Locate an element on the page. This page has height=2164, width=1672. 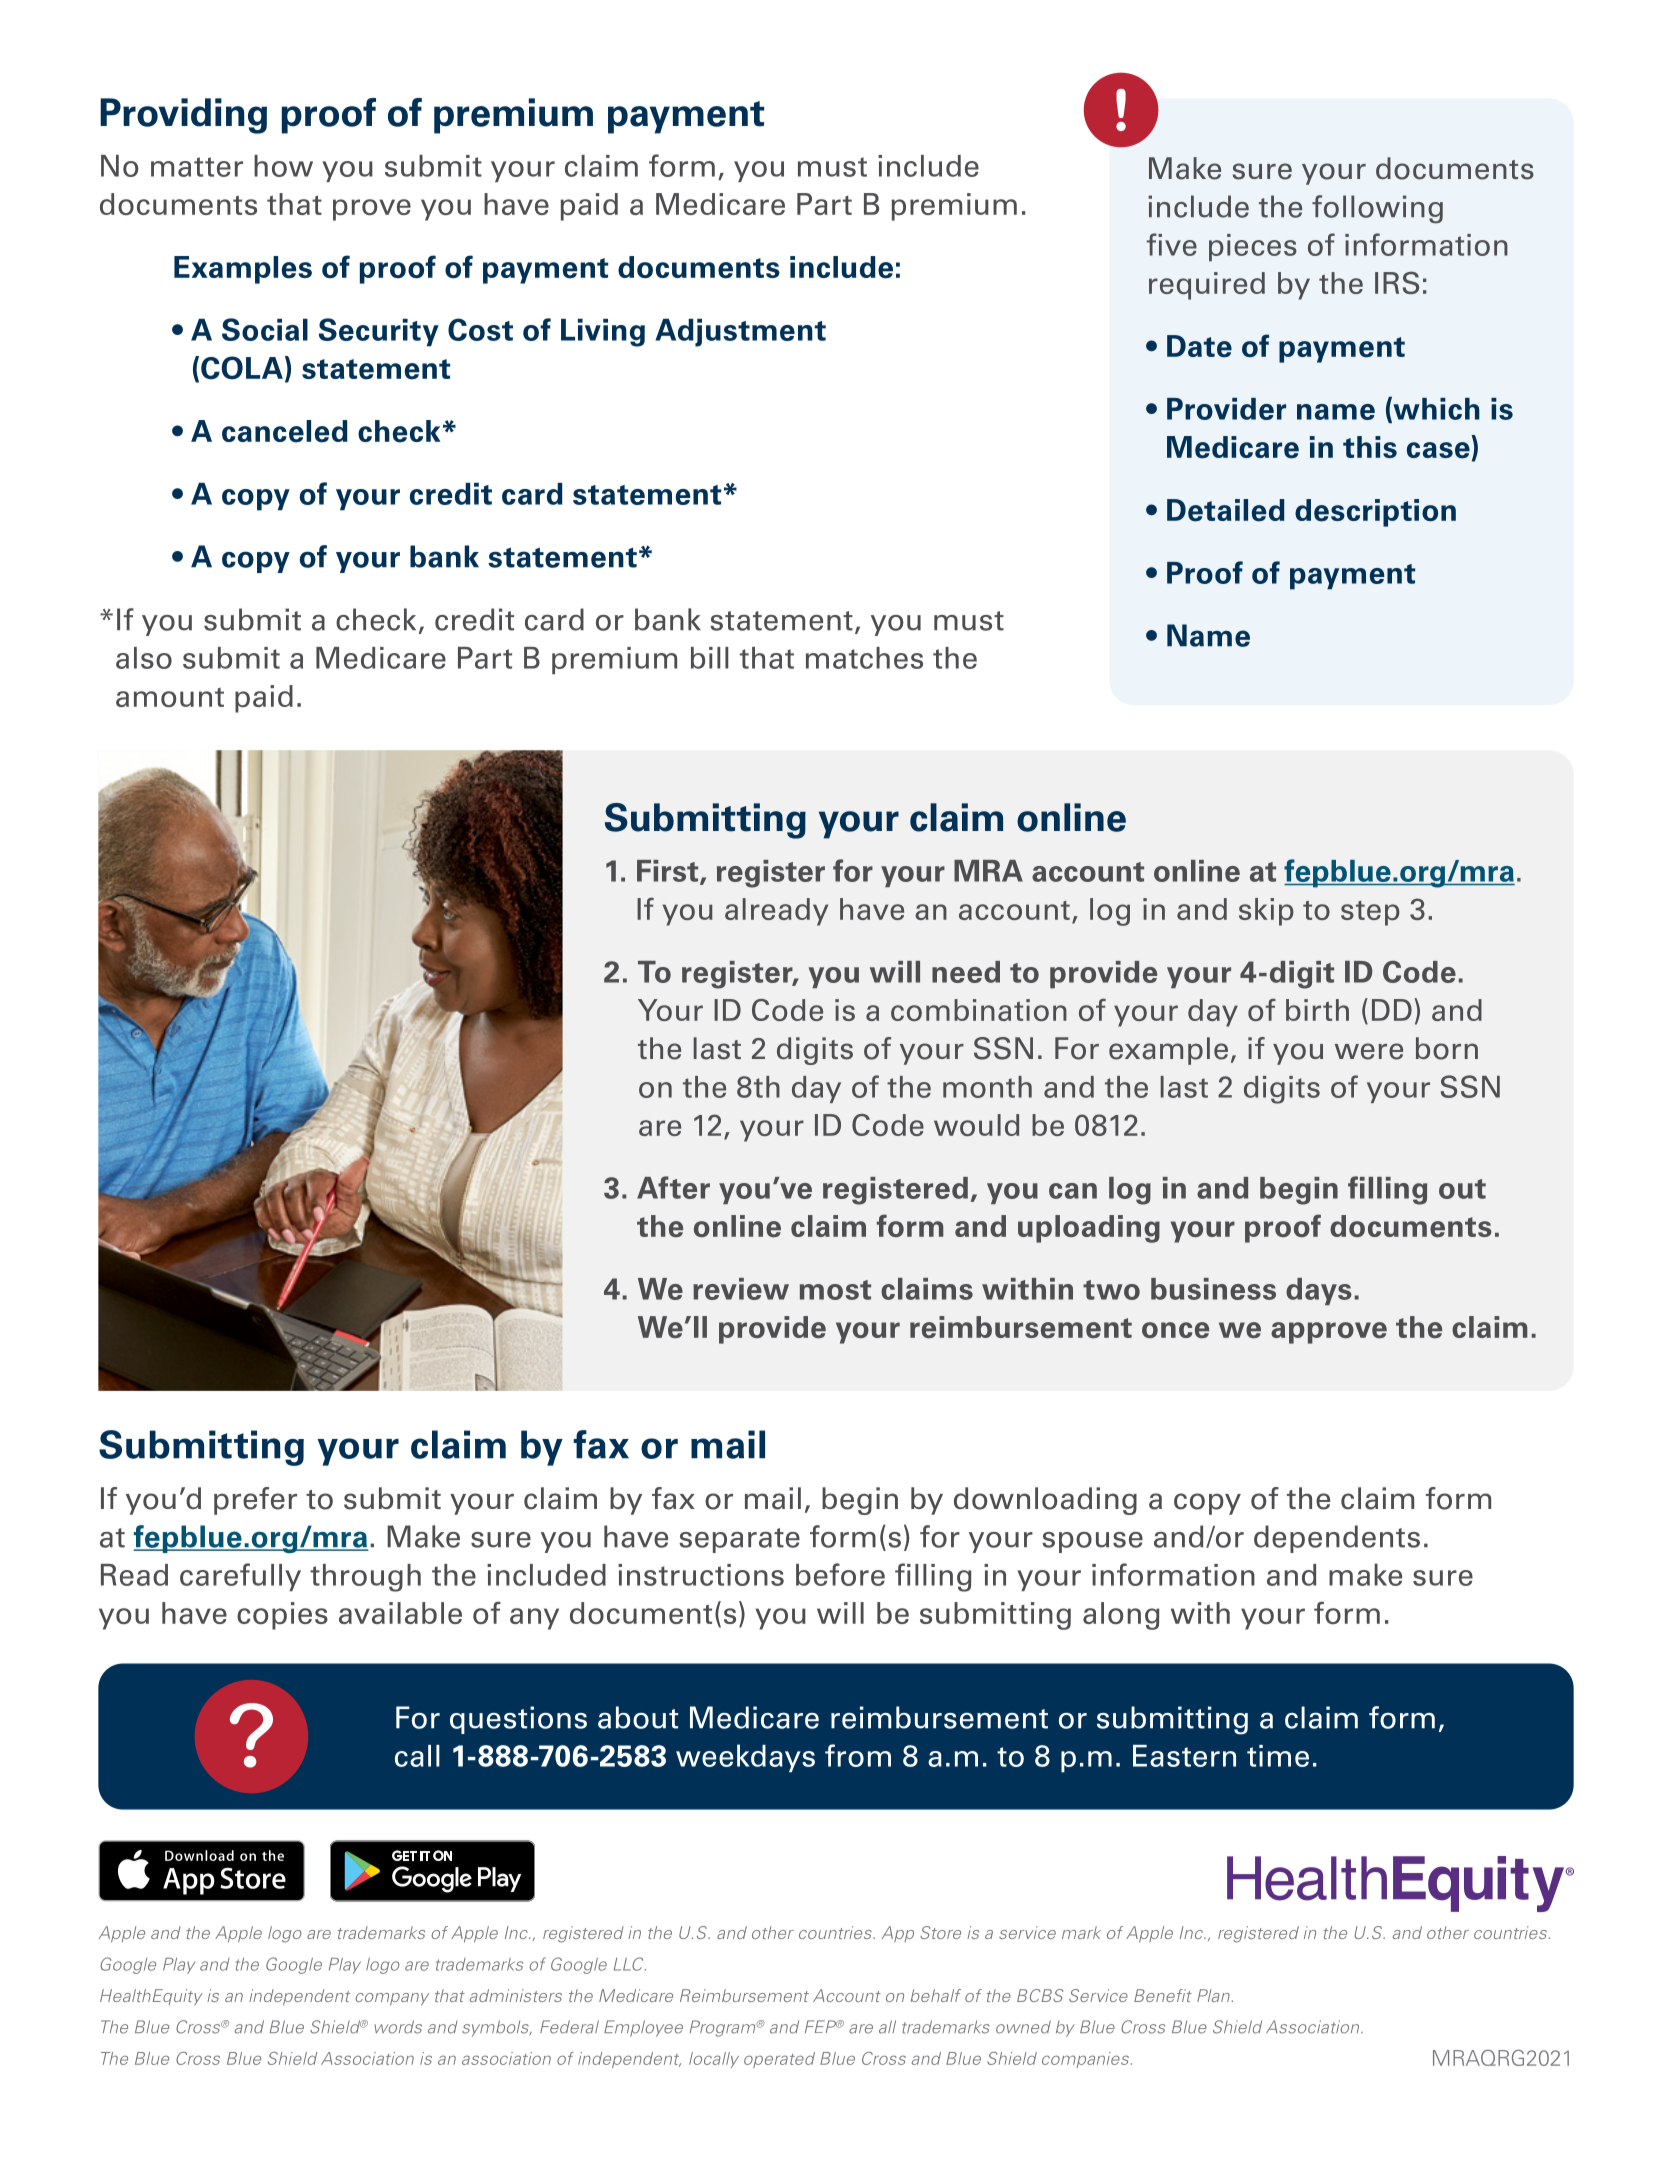
operated is located at coordinates (779, 2060).
